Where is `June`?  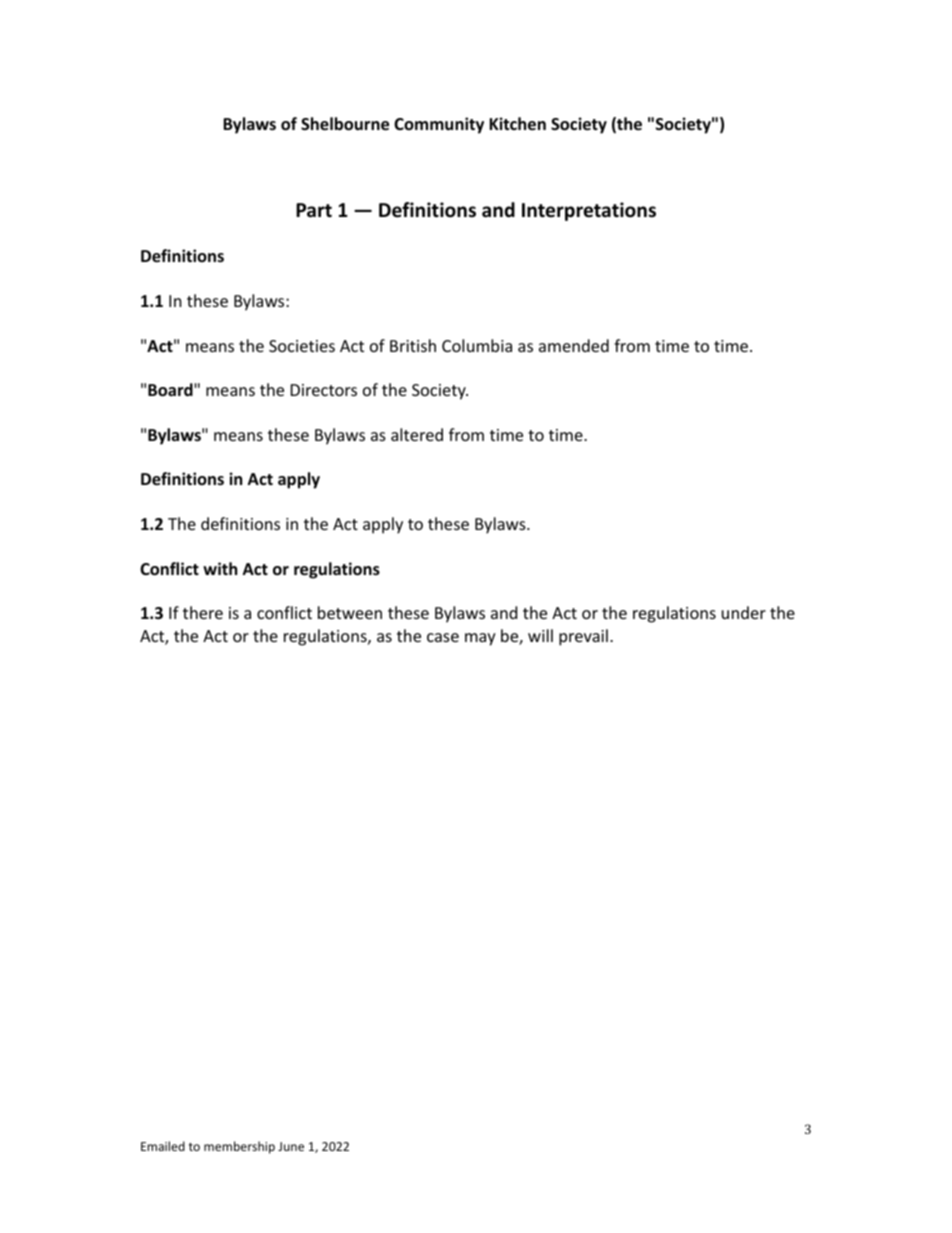
June is located at coordinates (291, 1146).
